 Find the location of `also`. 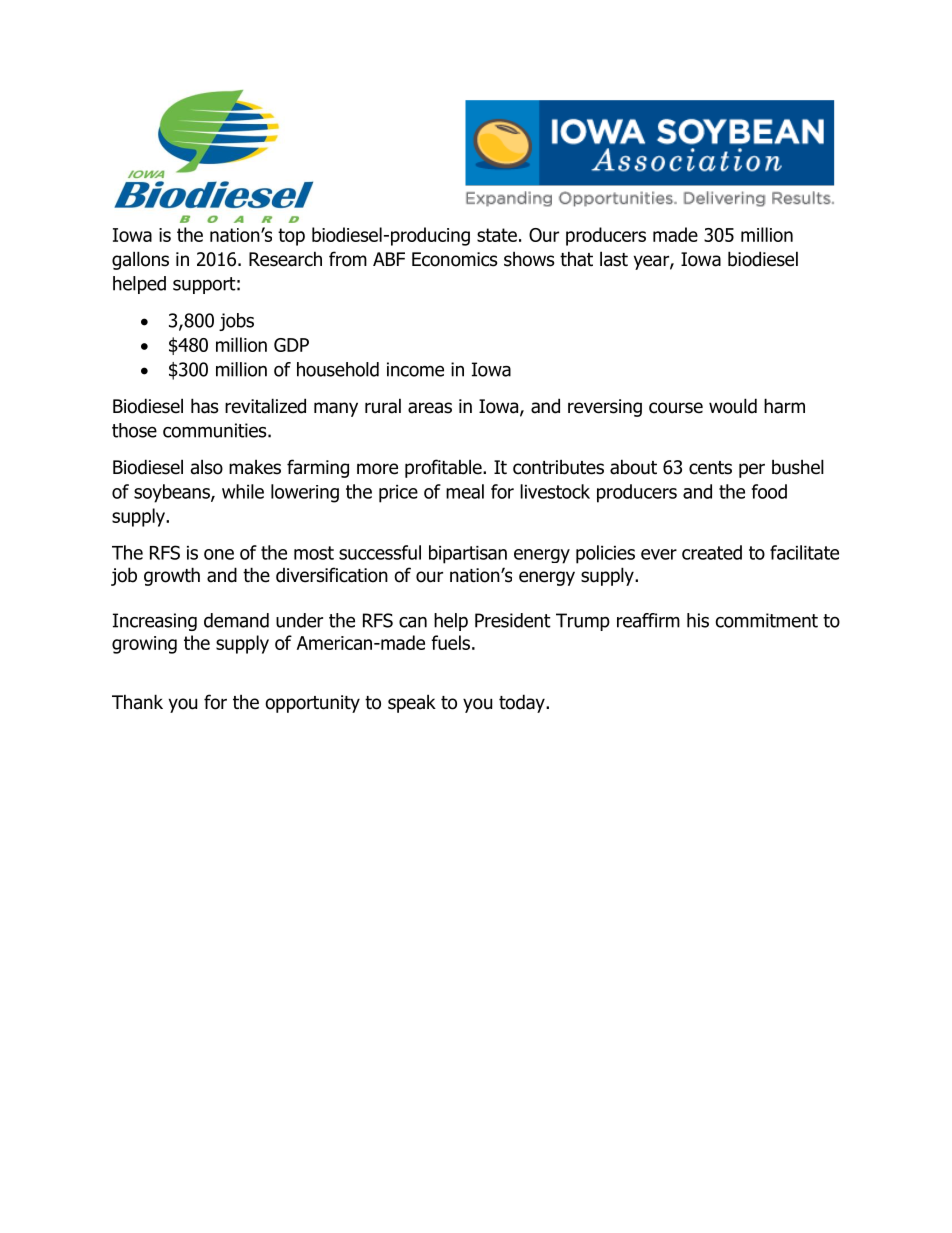

also is located at coordinates (207, 467).
